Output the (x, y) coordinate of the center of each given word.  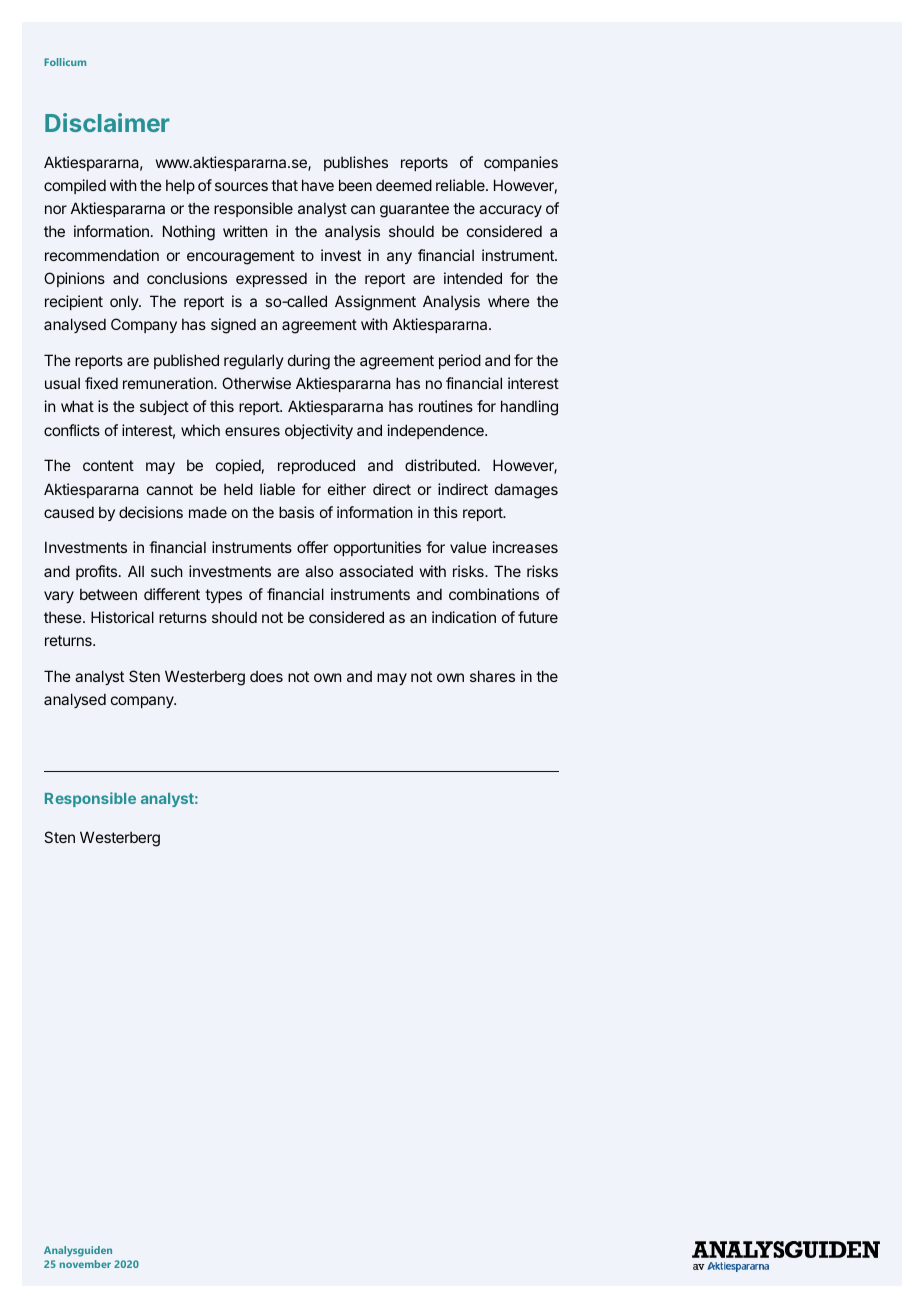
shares (492, 676)
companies (521, 163)
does (266, 676)
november (85, 1264)
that (284, 185)
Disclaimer (107, 122)
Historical (122, 617)
